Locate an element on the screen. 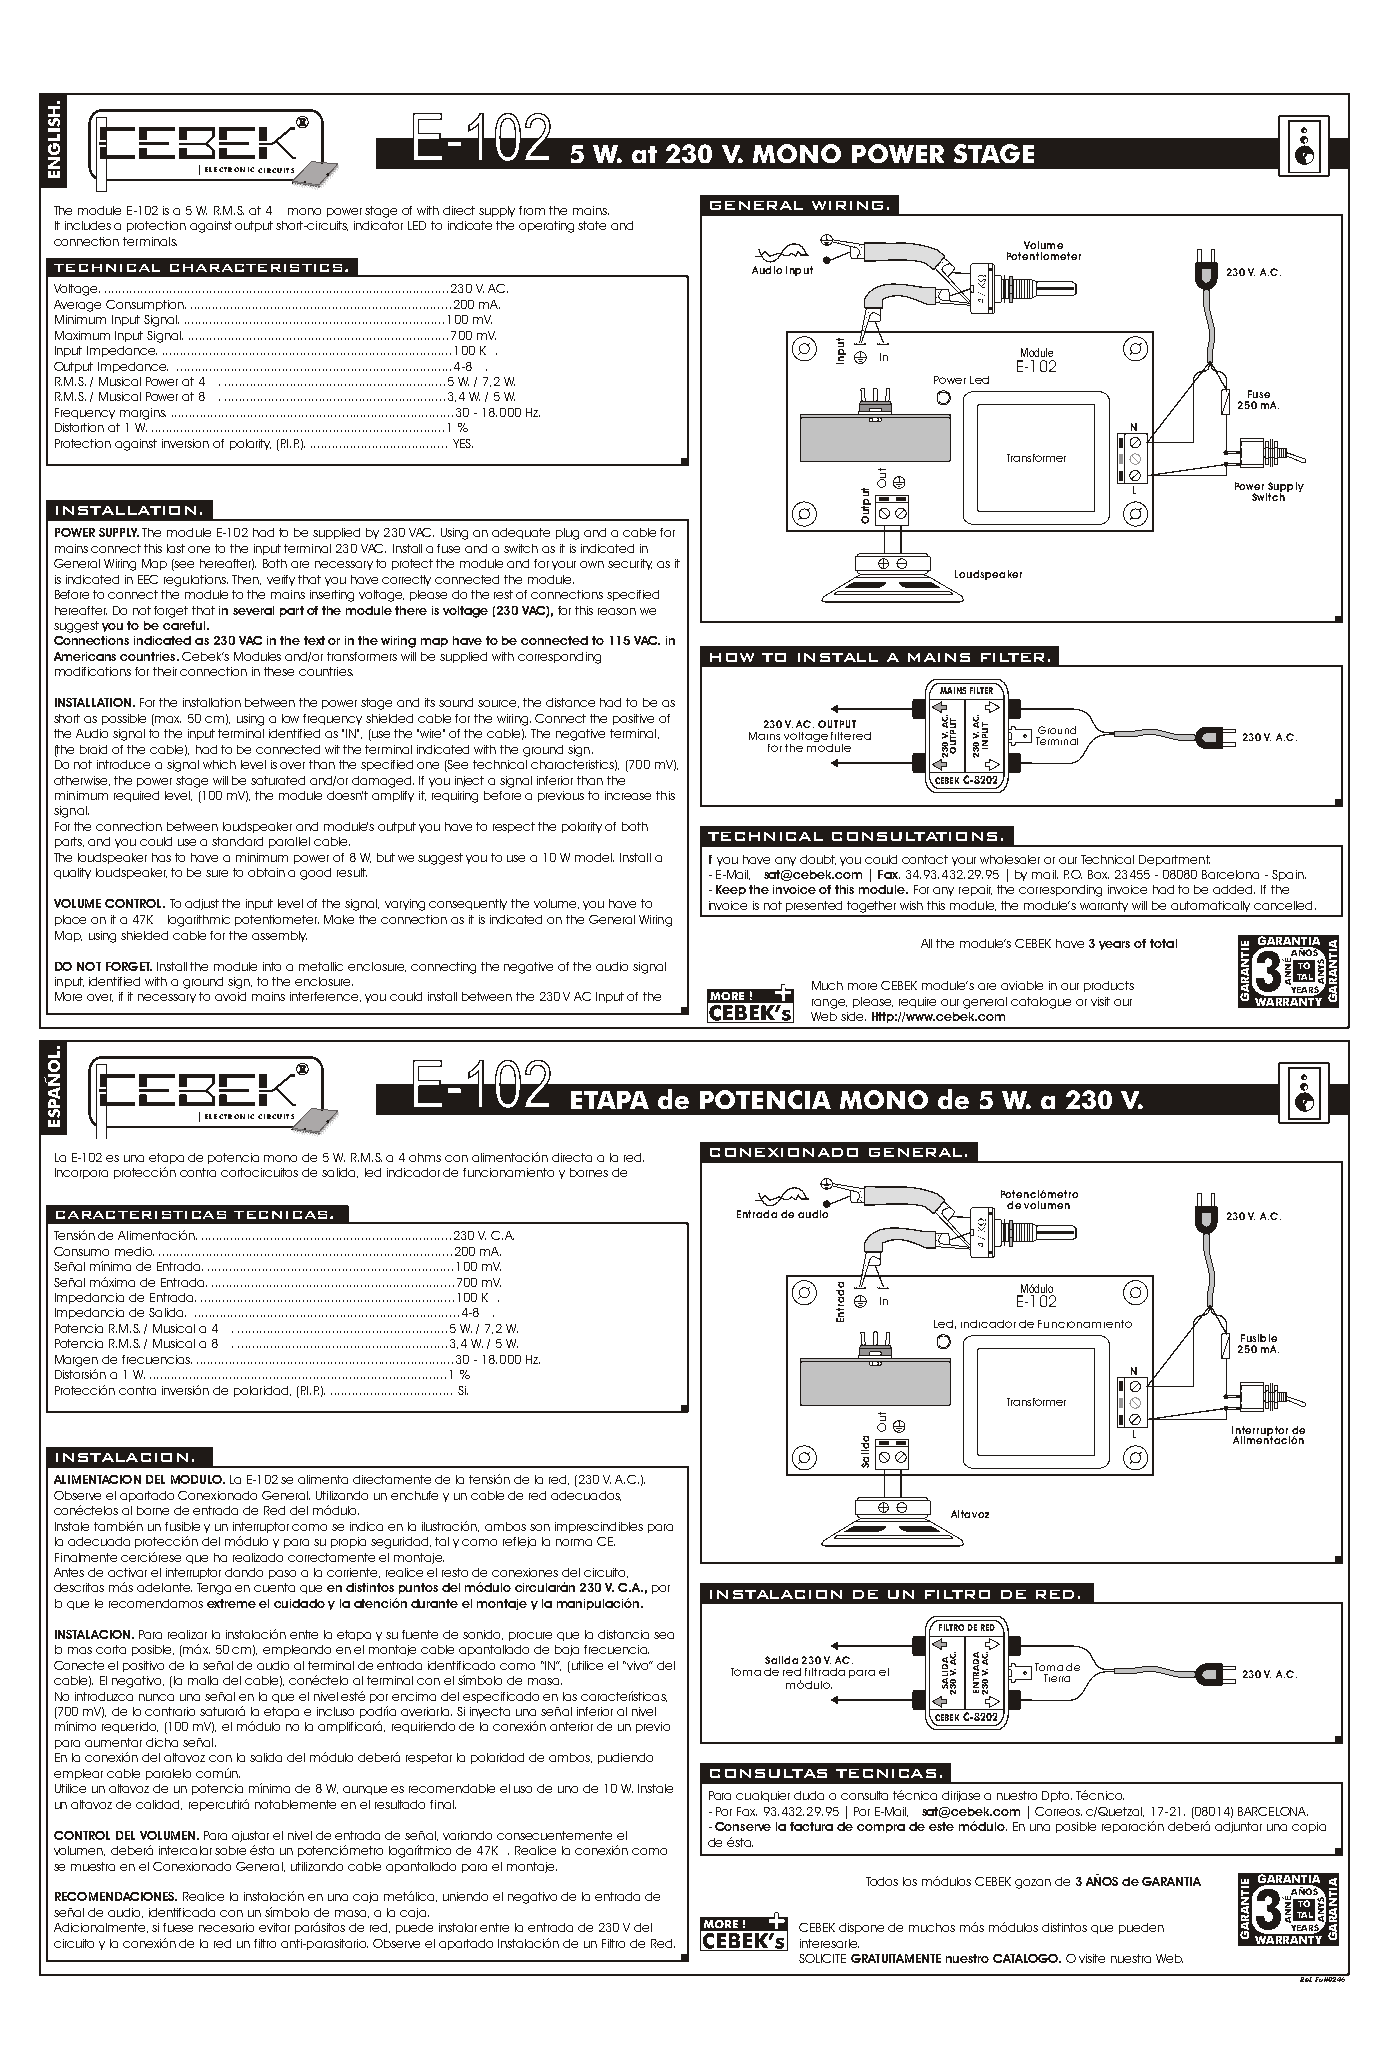 The width and height of the screenshot is (1397, 2061). state is located at coordinates (592, 225).
